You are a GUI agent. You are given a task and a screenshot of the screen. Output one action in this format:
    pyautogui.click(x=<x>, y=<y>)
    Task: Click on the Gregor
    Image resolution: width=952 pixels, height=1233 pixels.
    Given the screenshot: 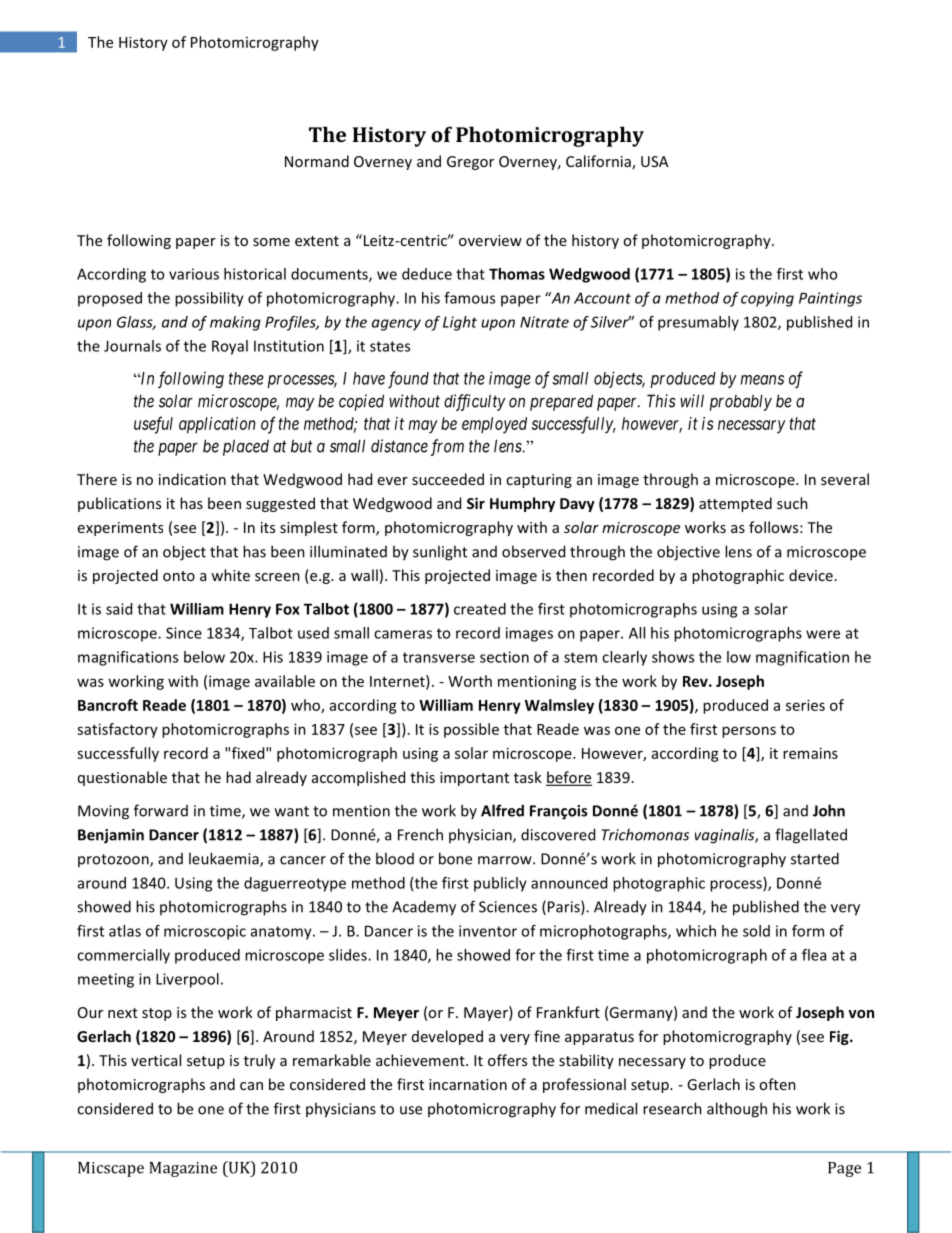 What is the action you would take?
    pyautogui.click(x=470, y=163)
